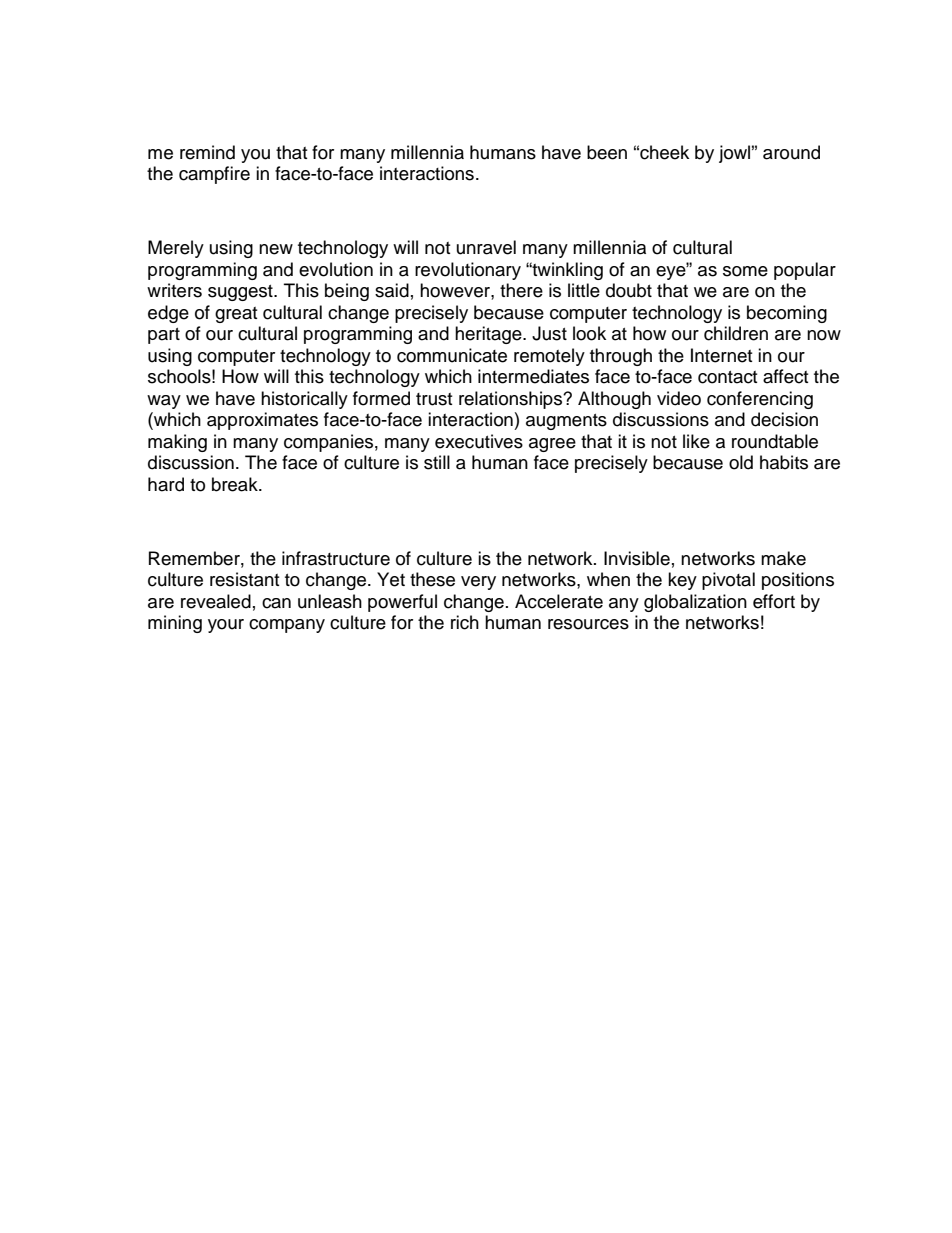 This page has height=1233, width=952. I want to click on relationships, so click(511, 400).
